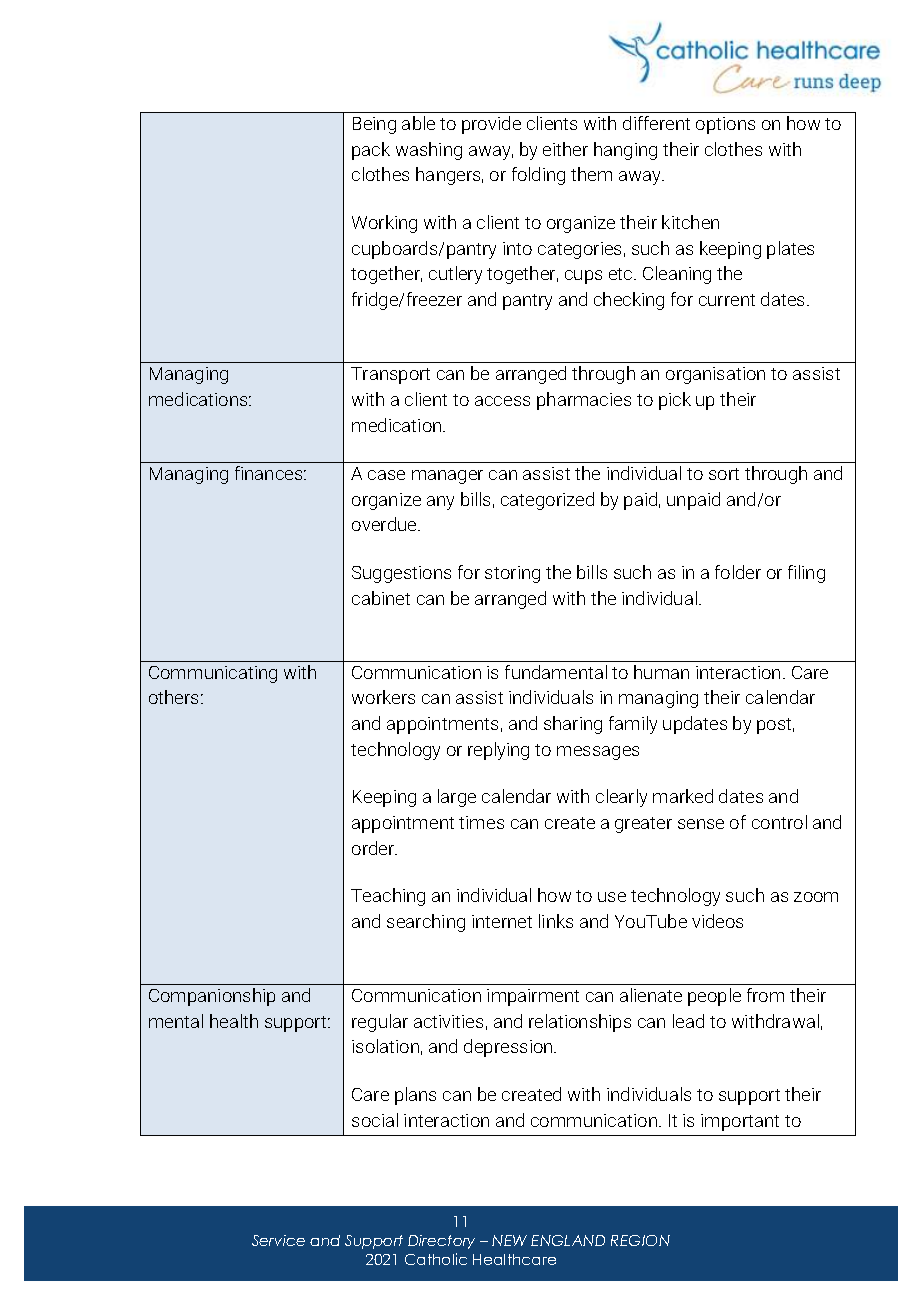  Describe the element at coordinates (498, 751) in the screenshot. I see `replying` at that location.
